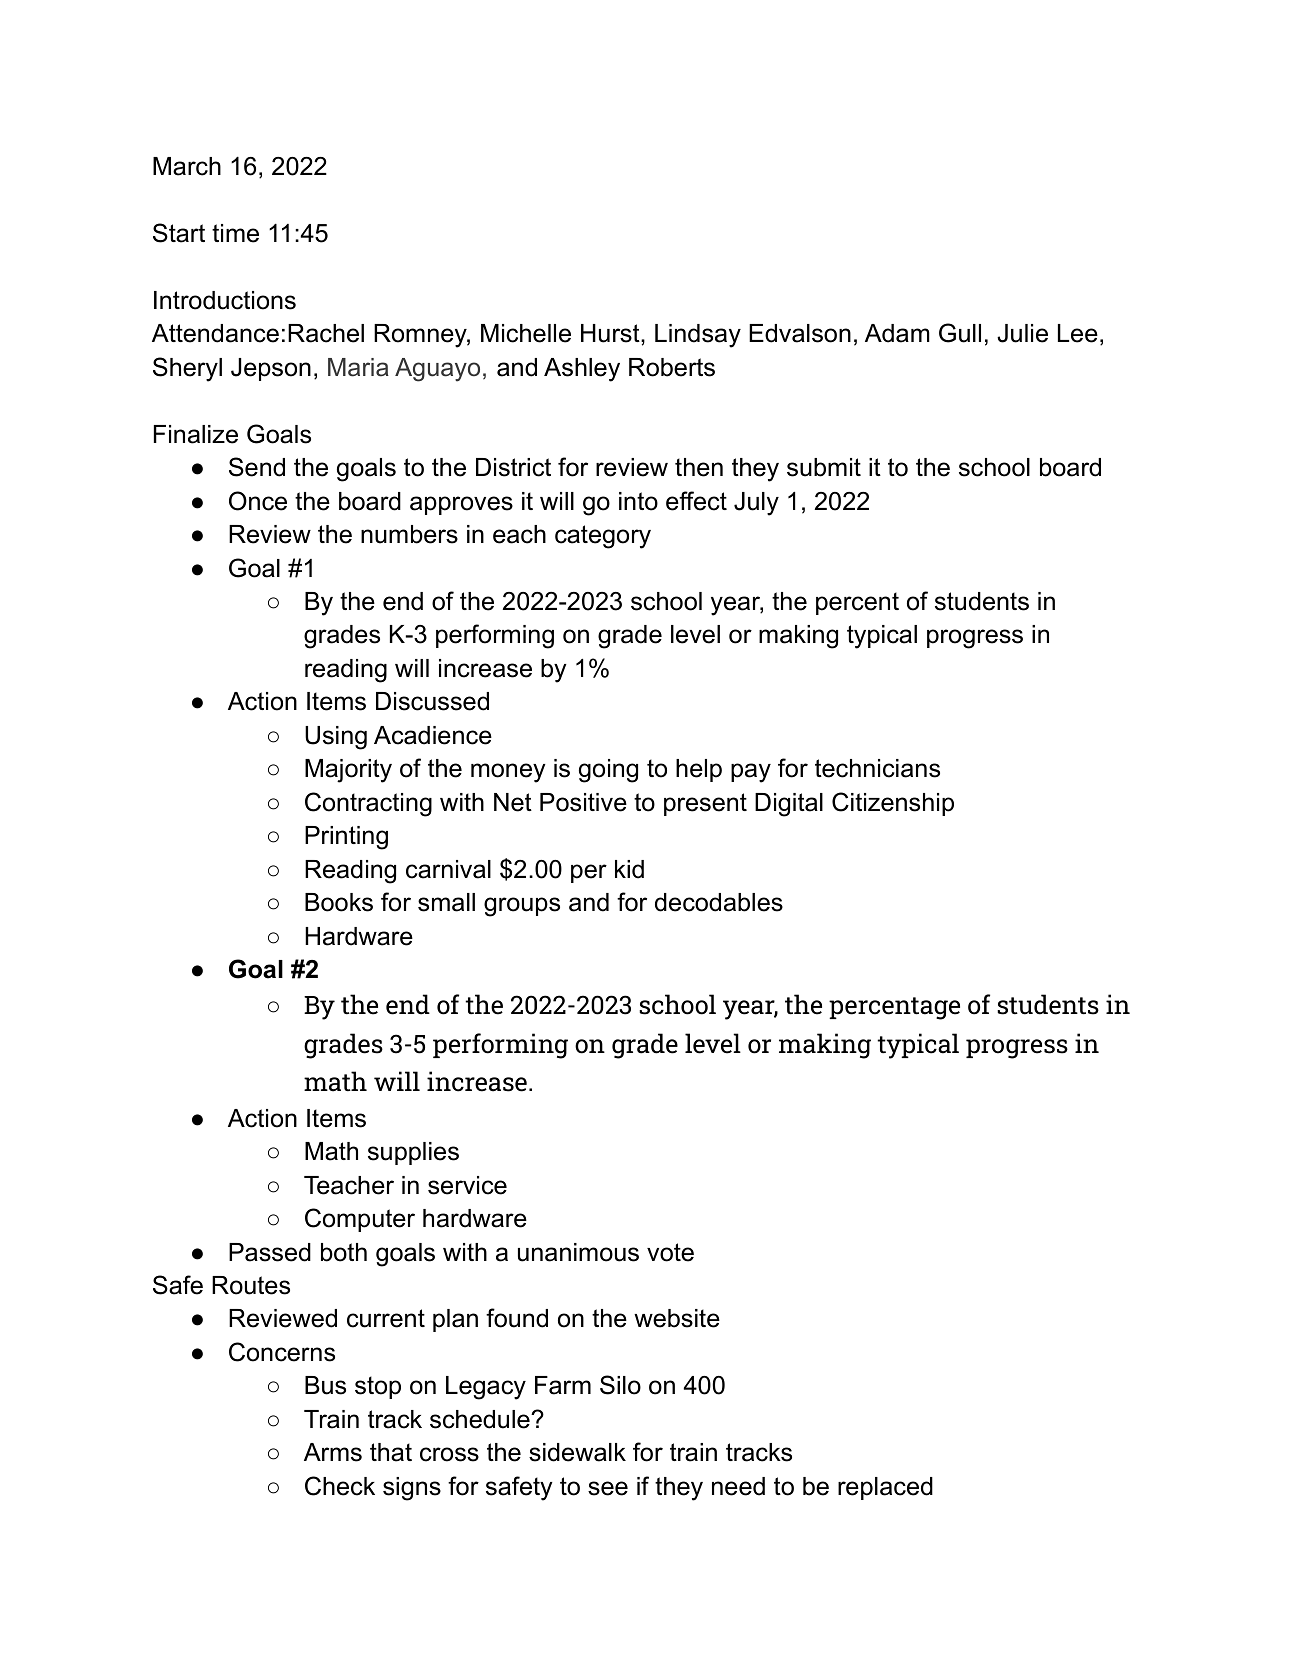 Image resolution: width=1291 pixels, height=1670 pixels. Describe the element at coordinates (235, 233) in the screenshot. I see `time` at that location.
